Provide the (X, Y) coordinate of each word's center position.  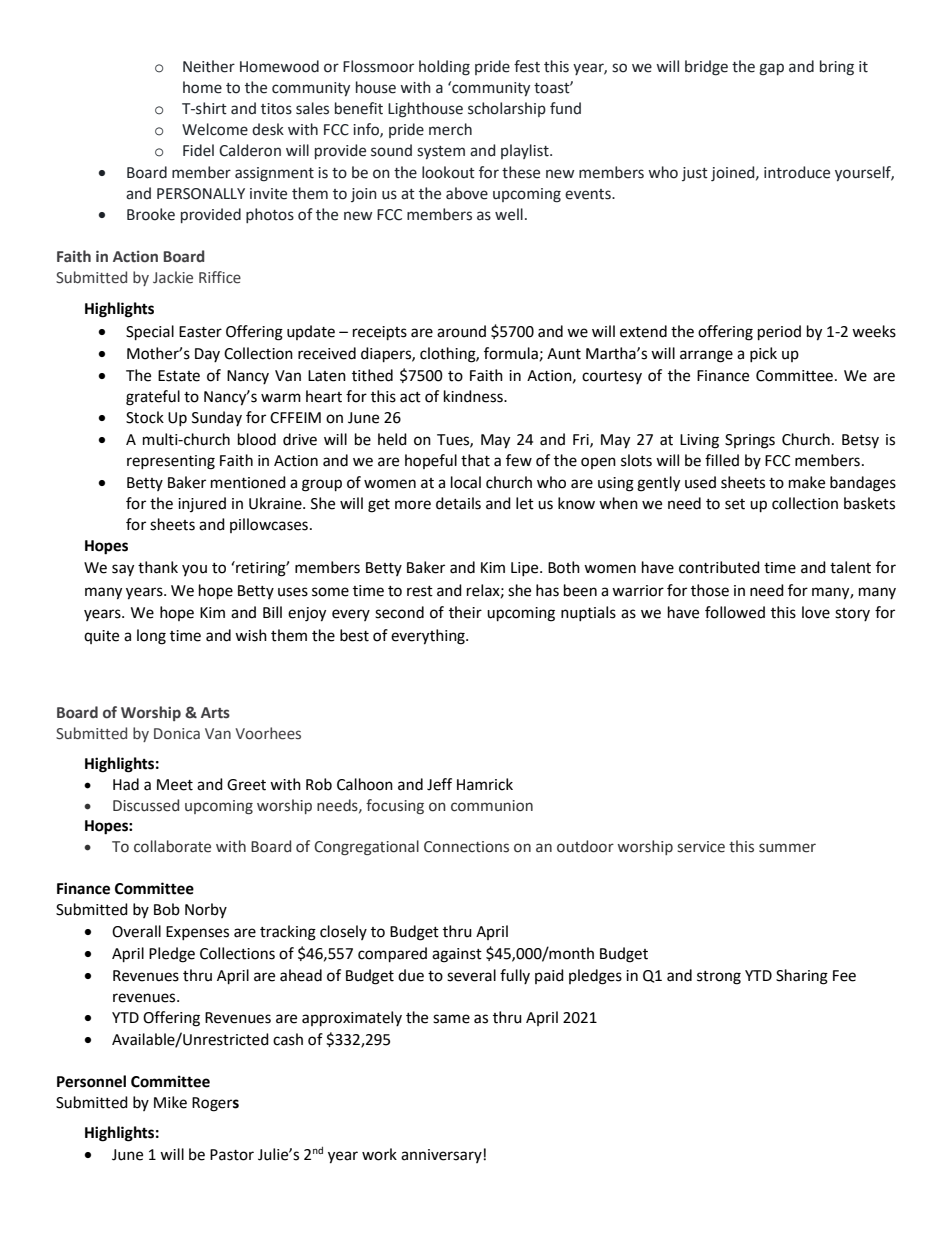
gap (771, 69)
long (151, 637)
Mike (170, 1102)
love (816, 612)
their (465, 612)
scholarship (507, 109)
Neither (209, 66)
